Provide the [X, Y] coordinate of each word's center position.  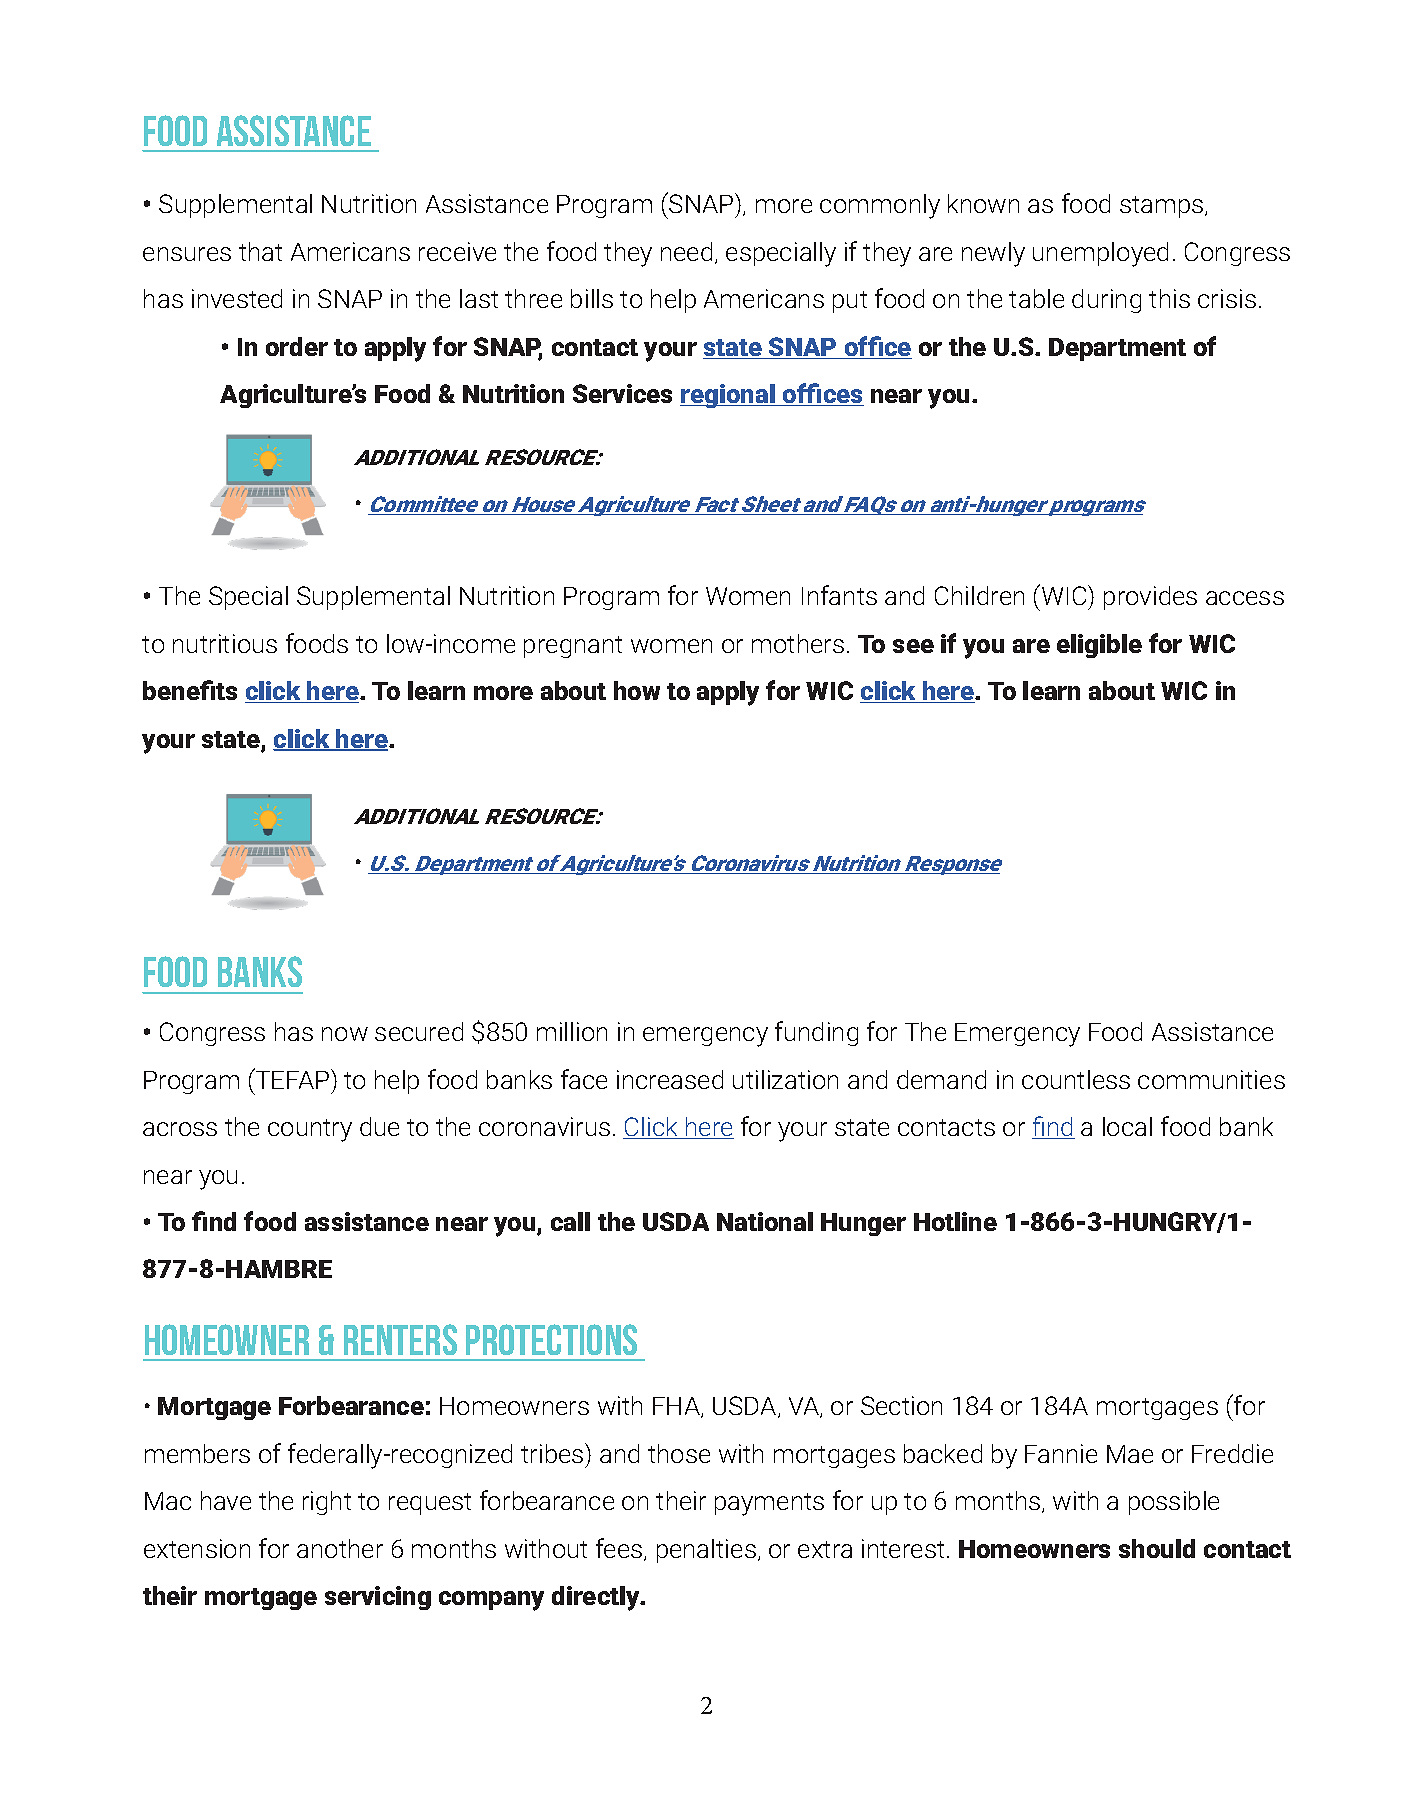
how [637, 690]
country [310, 1130]
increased [670, 1079]
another [340, 1548]
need [686, 251]
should [1157, 1548]
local [1127, 1126]
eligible [1099, 646]
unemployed [1100, 254]
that [260, 251]
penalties [706, 1551]
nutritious [225, 643]
